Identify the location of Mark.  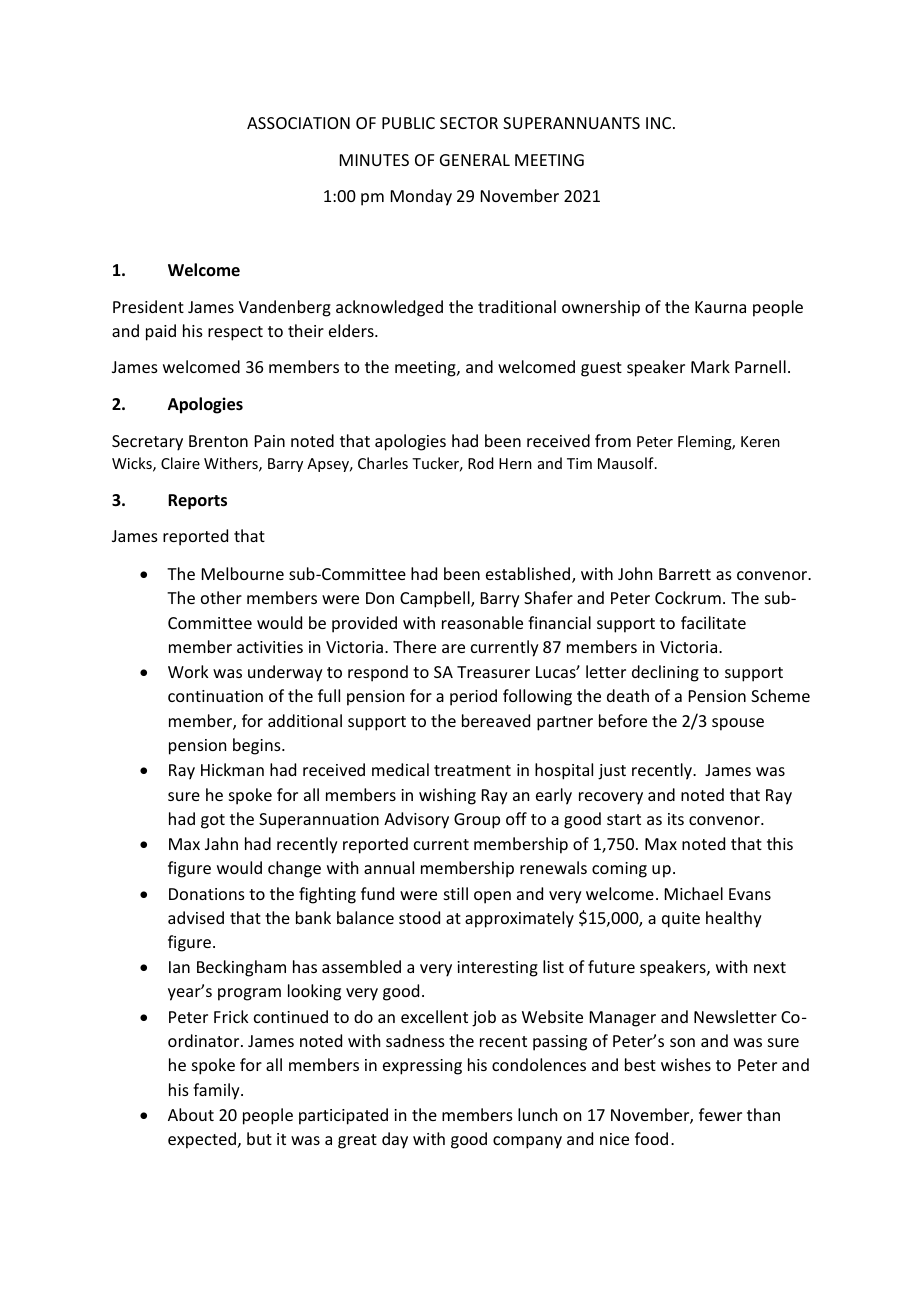
(710, 366).
